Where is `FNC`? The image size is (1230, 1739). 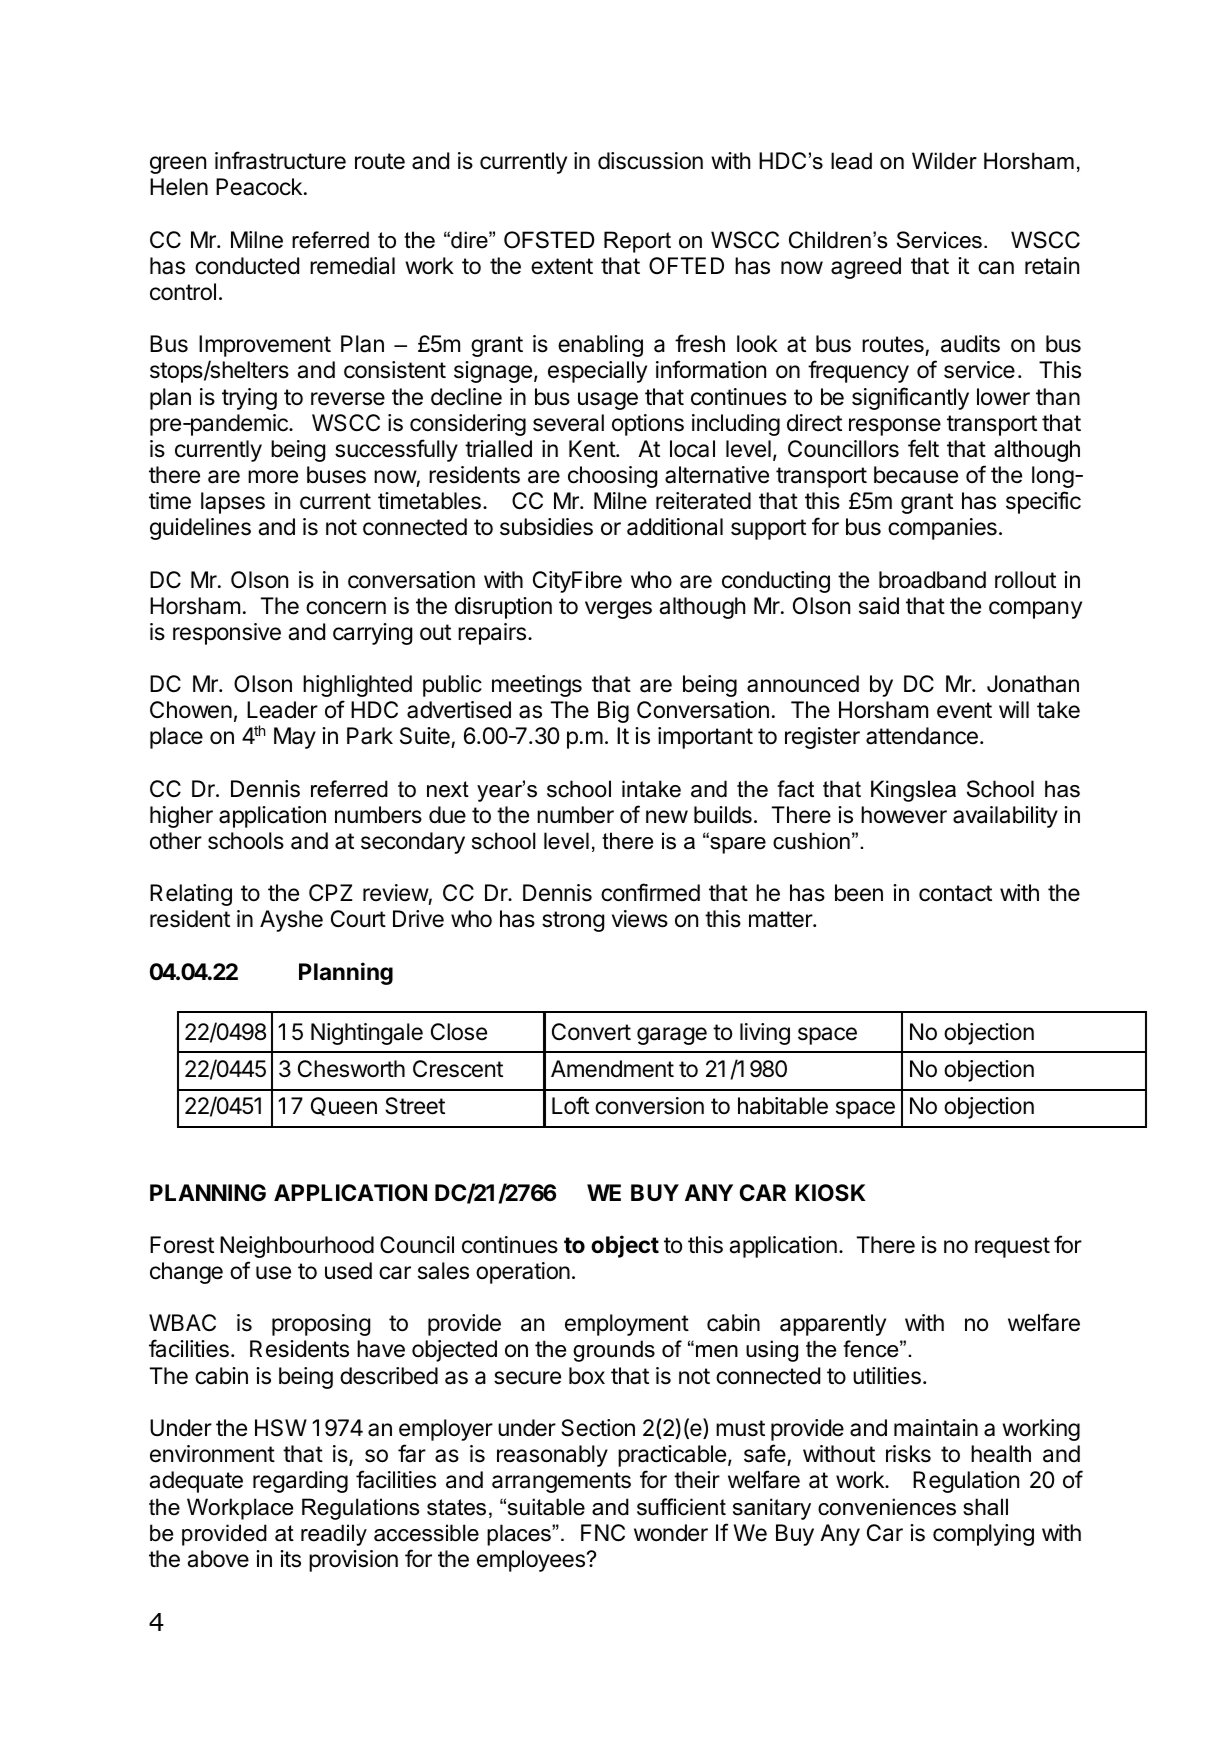
FNC is located at coordinates (603, 1532).
